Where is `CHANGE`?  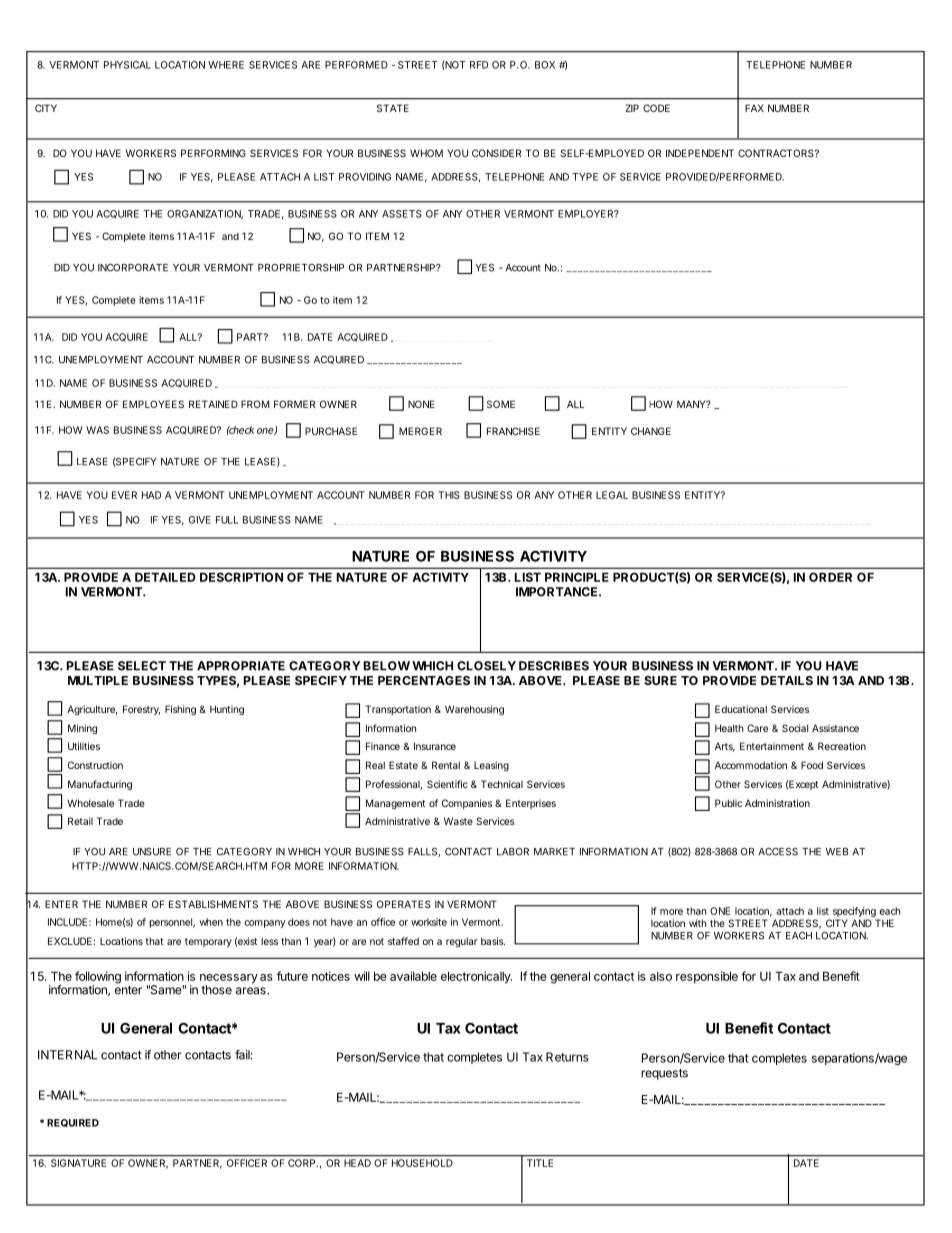 CHANGE is located at coordinates (651, 431).
